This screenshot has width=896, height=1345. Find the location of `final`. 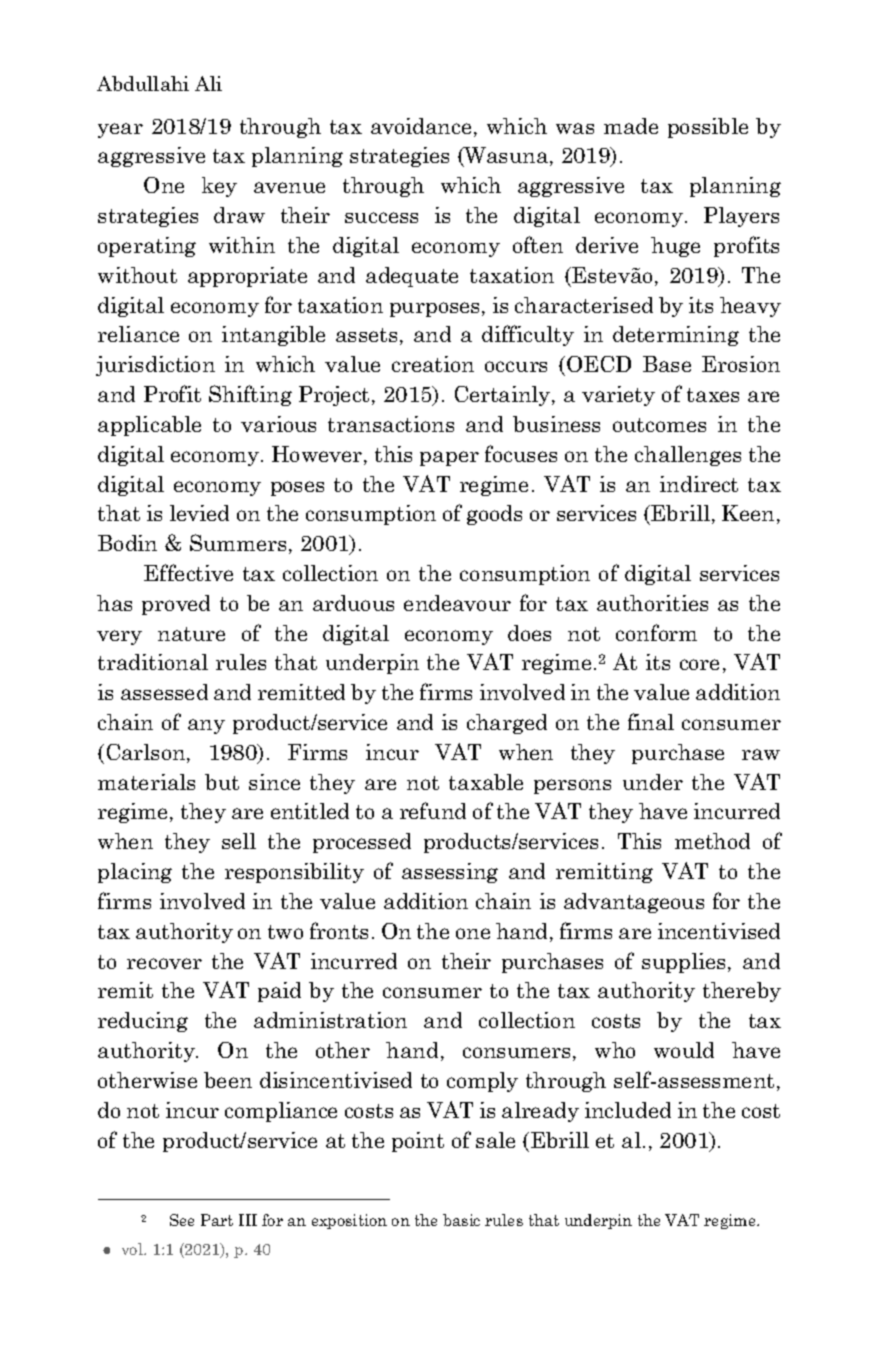

final is located at coordinates (651, 721).
